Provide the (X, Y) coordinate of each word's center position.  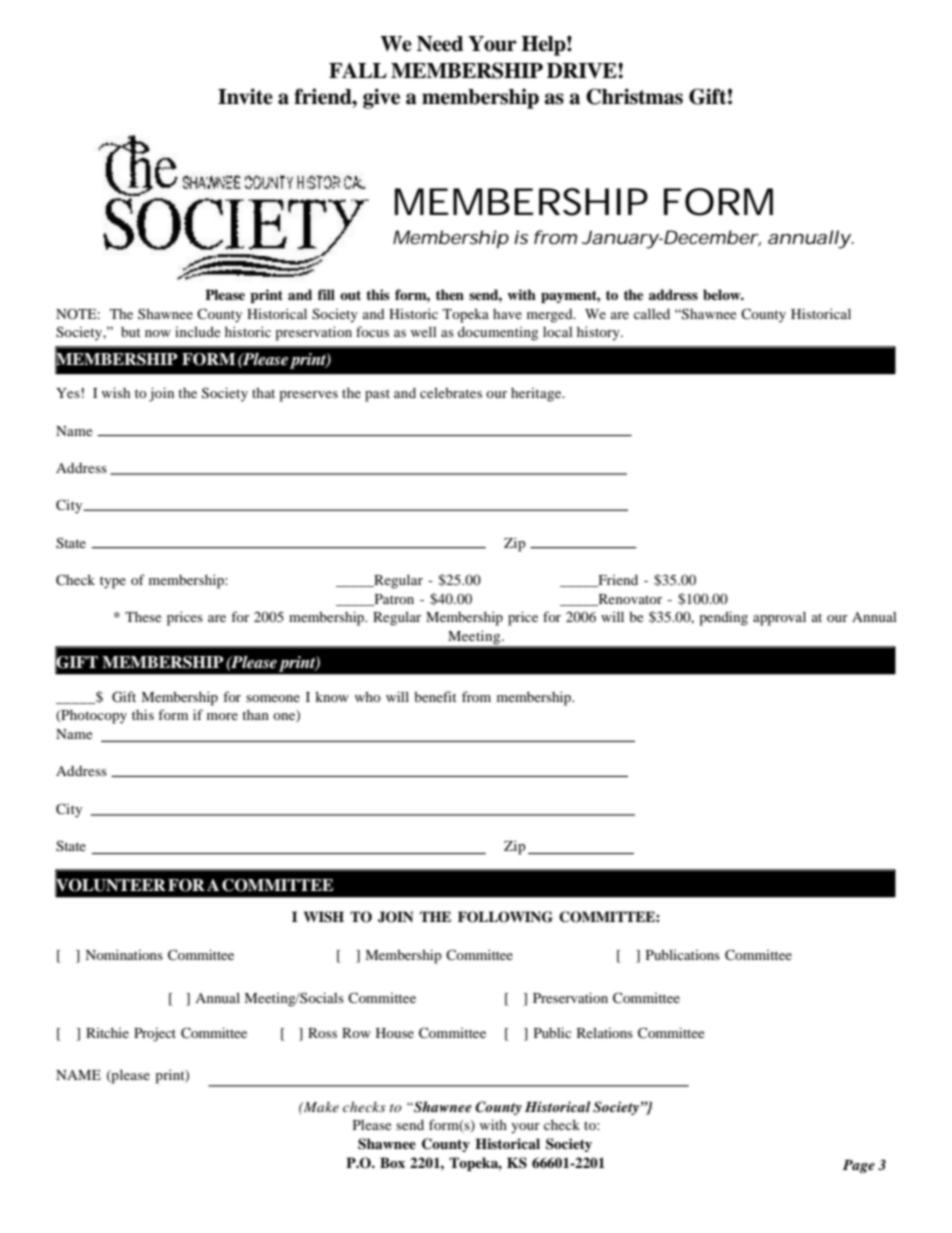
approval (779, 618)
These (143, 616)
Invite (245, 96)
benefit (435, 696)
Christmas (634, 96)
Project (155, 1034)
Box (392, 1162)
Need (440, 44)
